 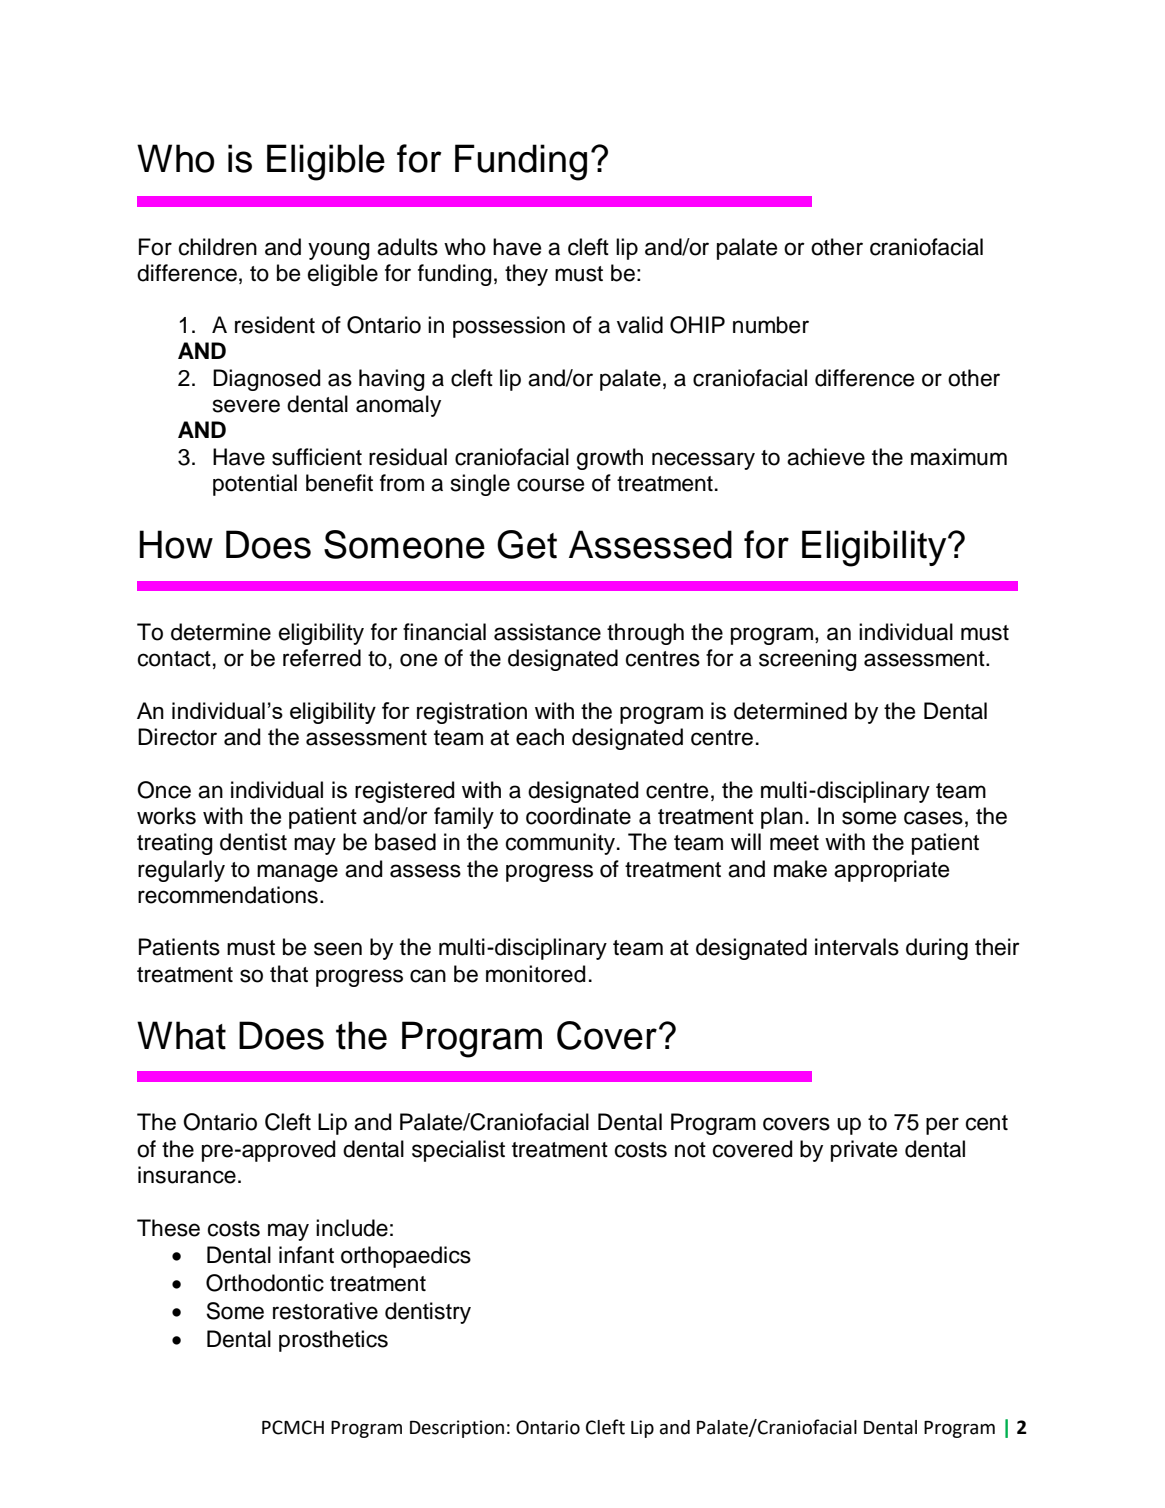 What do you see at coordinates (942, 1126) in the screenshot?
I see `per` at bounding box center [942, 1126].
